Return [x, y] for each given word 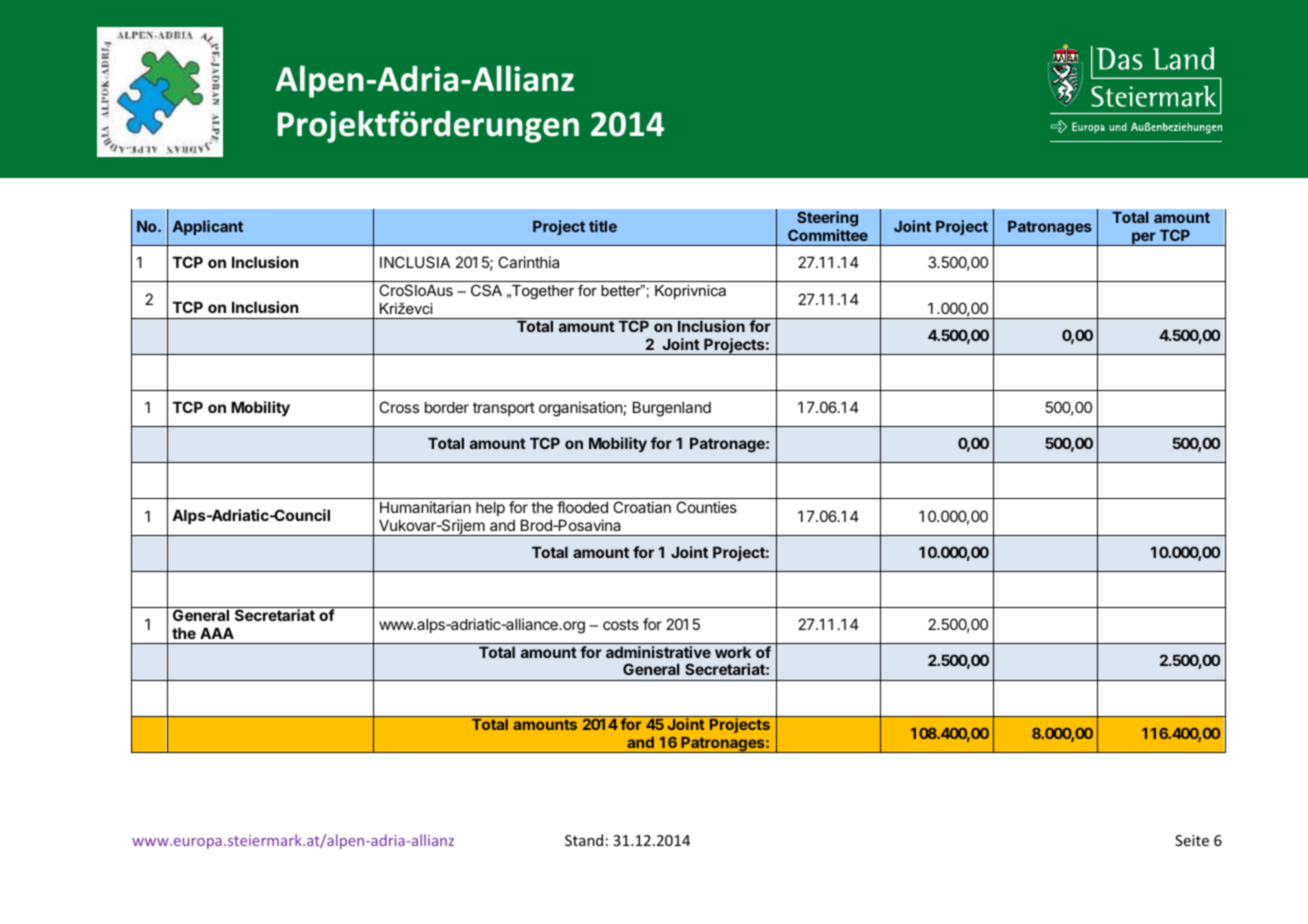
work [733, 652]
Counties [706, 507]
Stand [584, 840]
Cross [399, 407]
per [1144, 239]
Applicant [208, 227]
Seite [1192, 840]
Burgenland [672, 409]
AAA [217, 633]
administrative [658, 652]
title [603, 226]
